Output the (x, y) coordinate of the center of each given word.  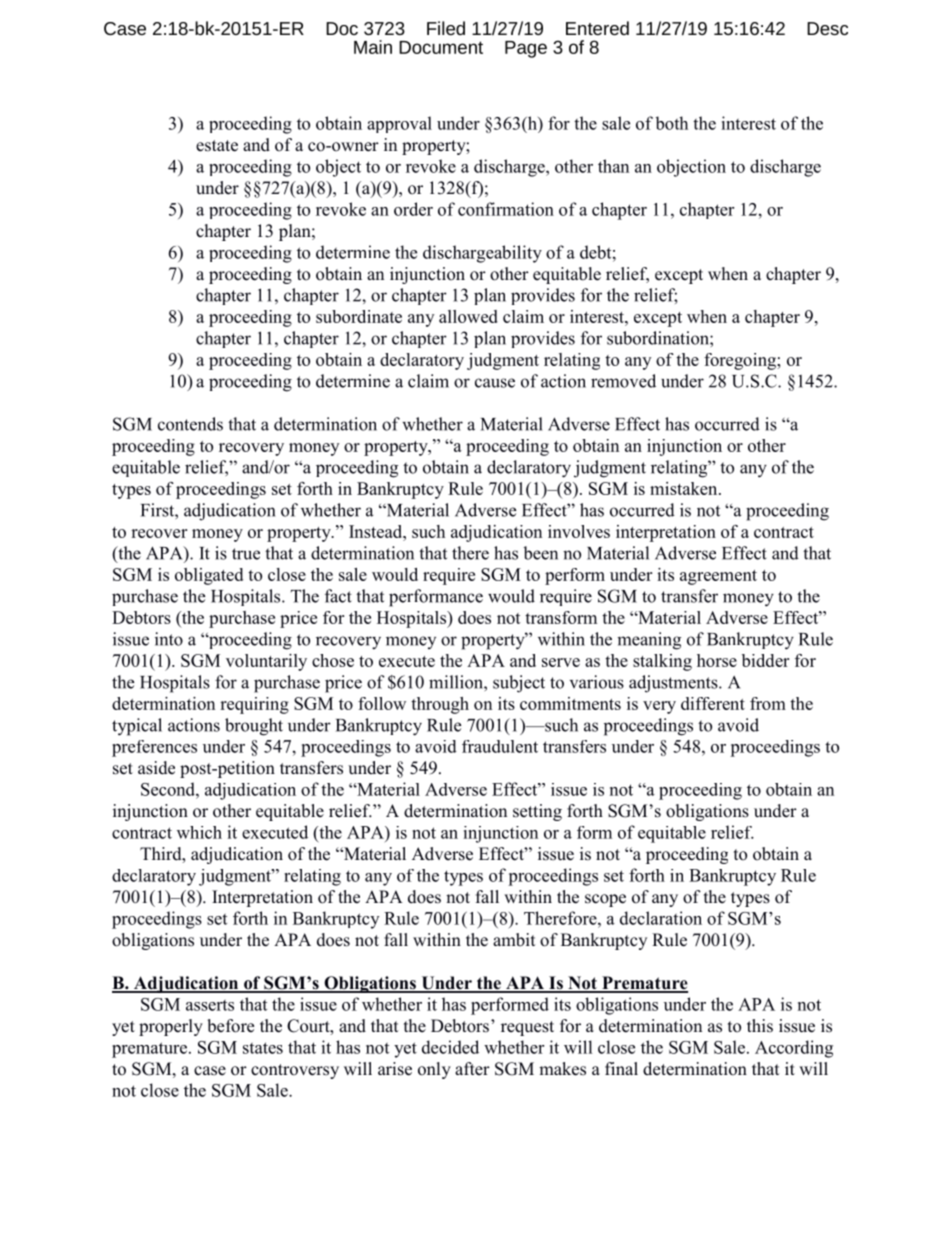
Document (441, 47)
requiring (254, 705)
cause (495, 383)
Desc (827, 28)
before (230, 1026)
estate (217, 146)
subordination (659, 338)
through (440, 705)
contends (190, 424)
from (768, 703)
